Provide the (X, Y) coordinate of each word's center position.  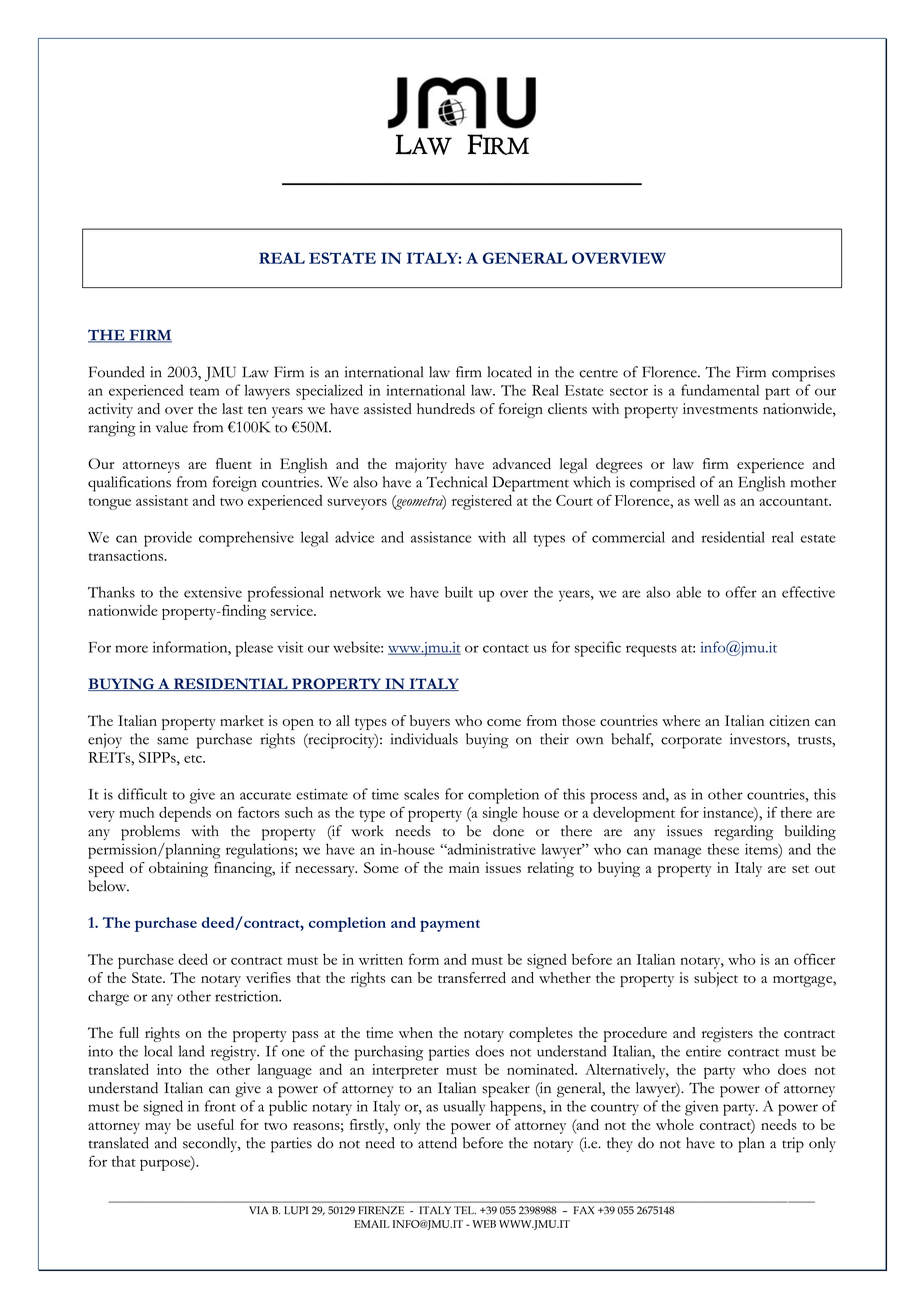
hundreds (446, 408)
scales (421, 794)
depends (185, 814)
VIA (259, 1210)
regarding (743, 833)
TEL (465, 1210)
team (204, 392)
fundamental (720, 390)
